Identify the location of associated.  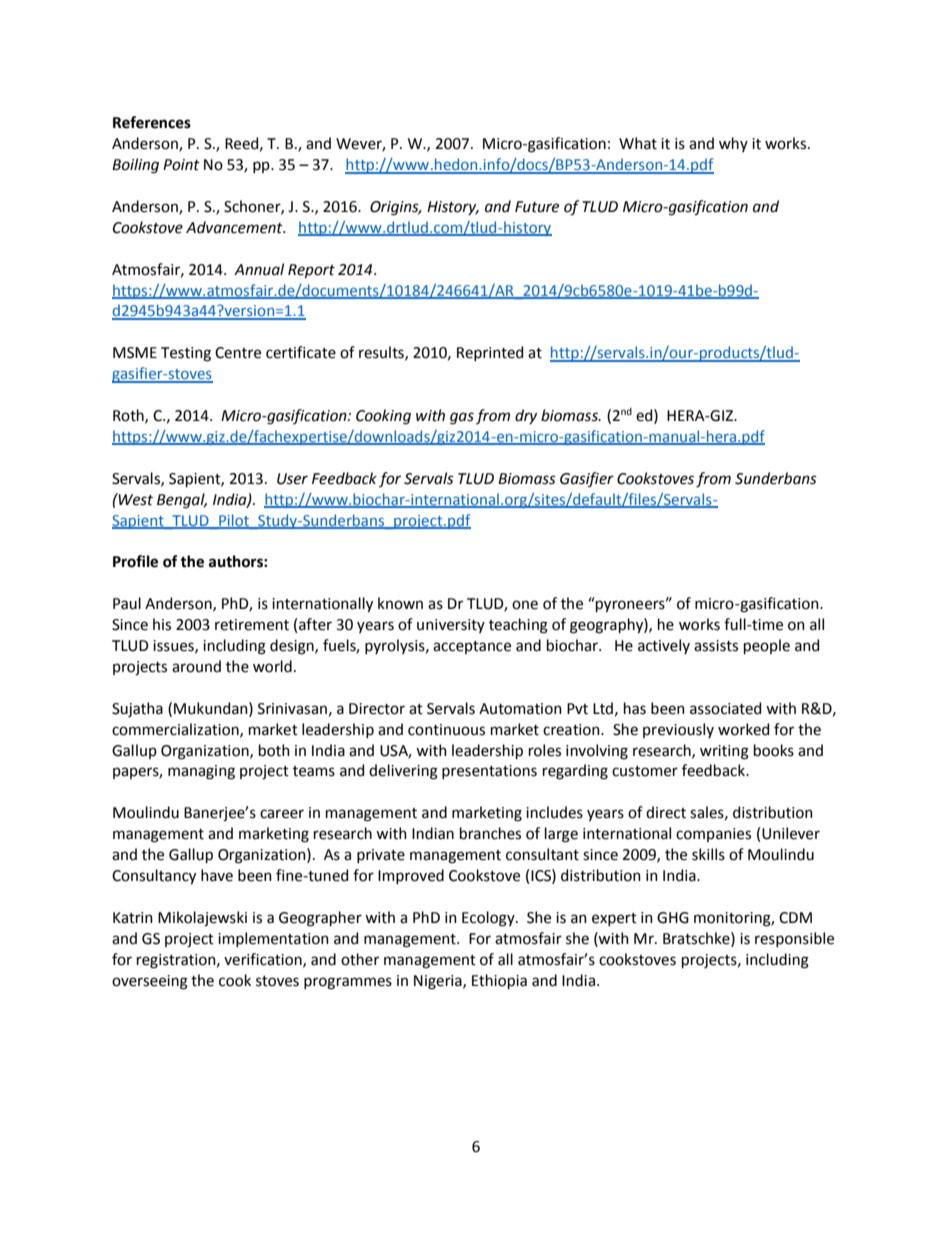
(725, 708).
